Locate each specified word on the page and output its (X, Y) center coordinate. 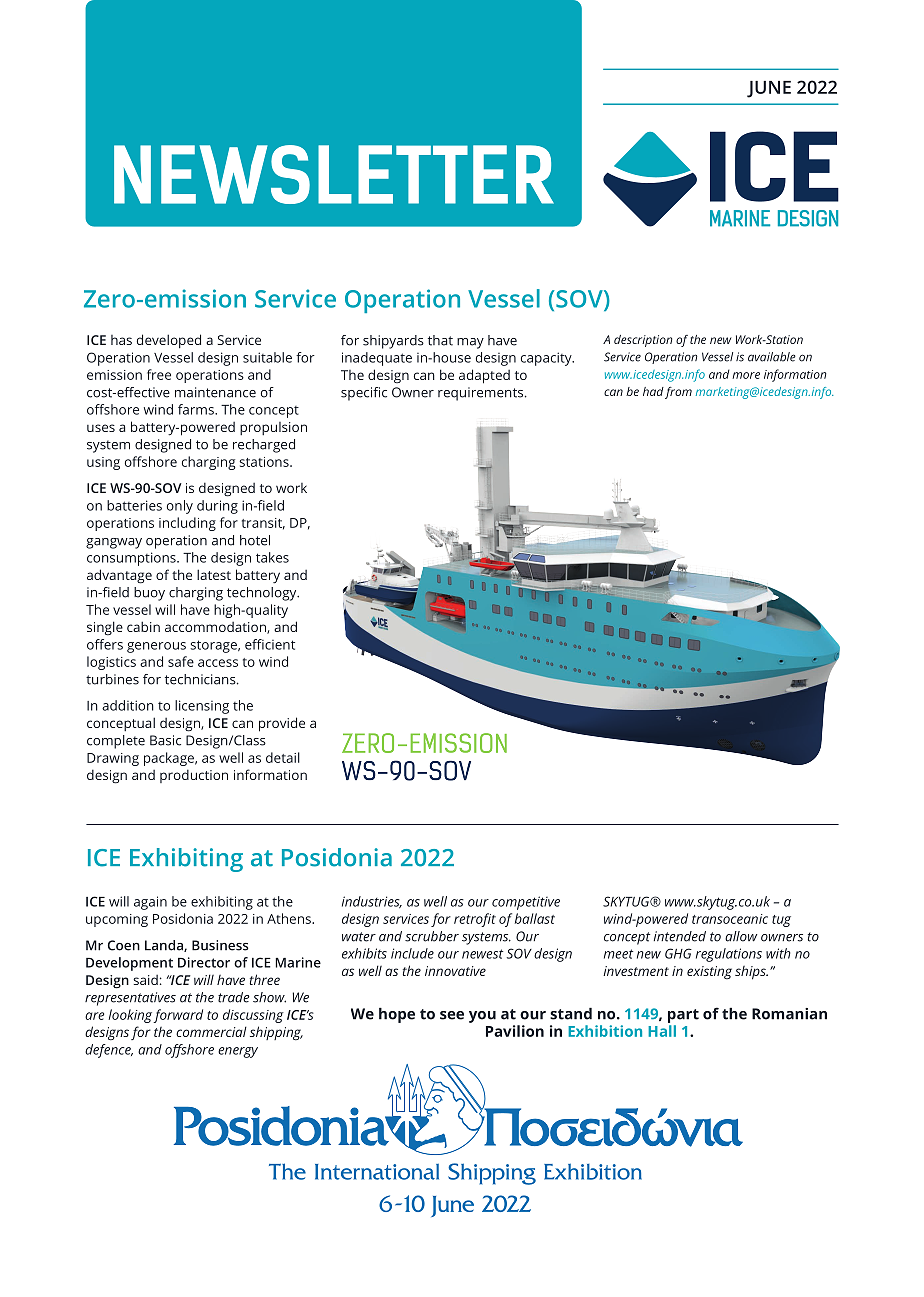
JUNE (769, 89)
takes (272, 557)
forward (178, 1016)
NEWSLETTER (334, 174)
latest (214, 574)
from (678, 393)
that (440, 340)
